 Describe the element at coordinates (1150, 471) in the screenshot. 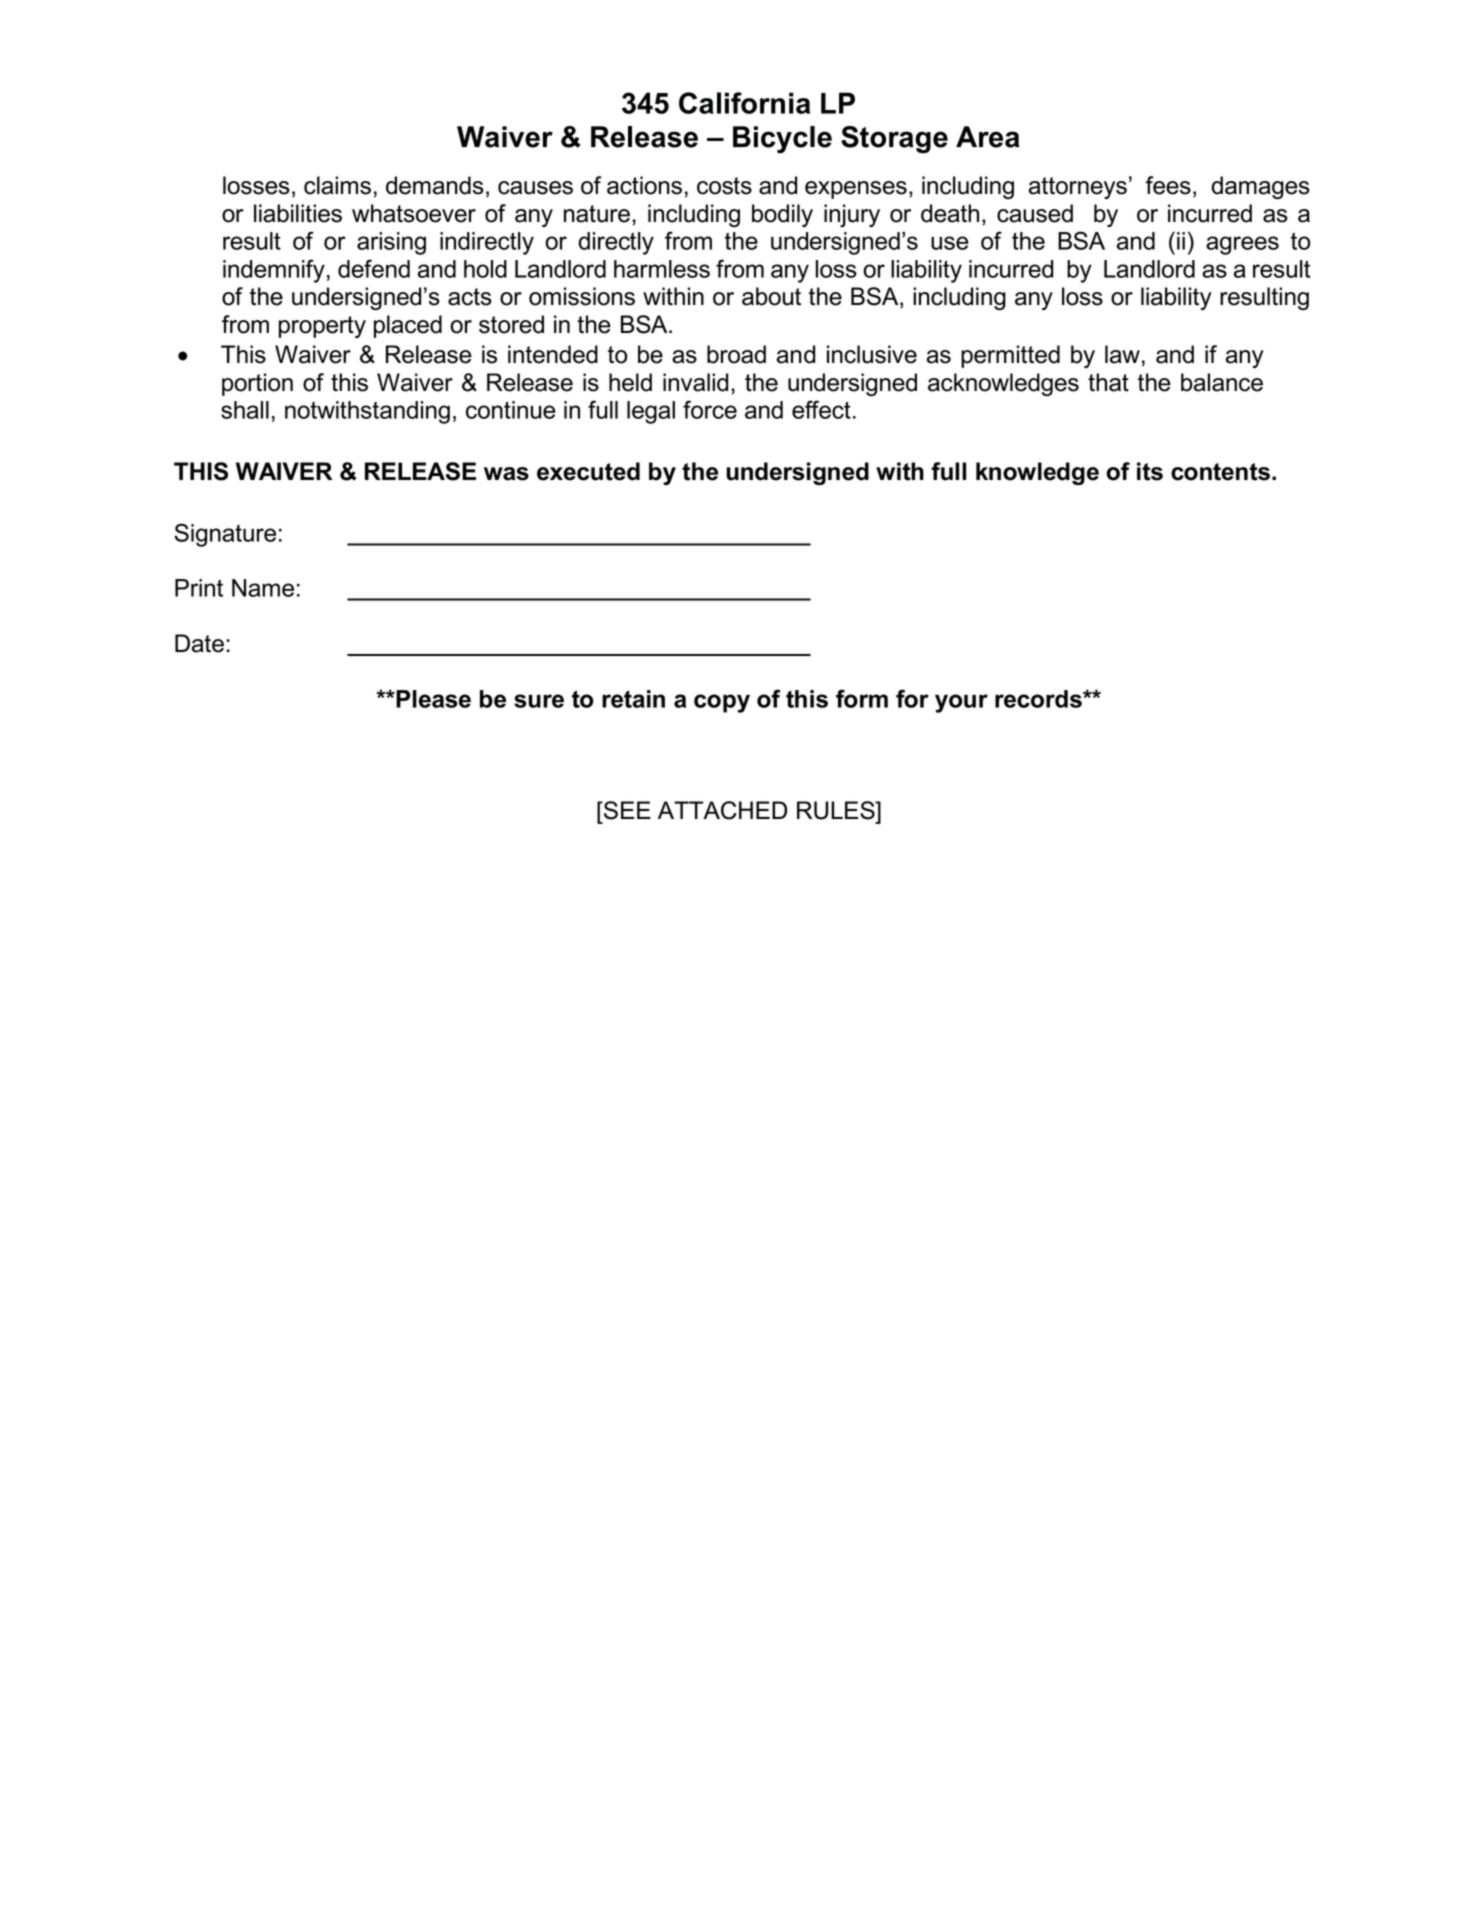

I see `its` at that location.
